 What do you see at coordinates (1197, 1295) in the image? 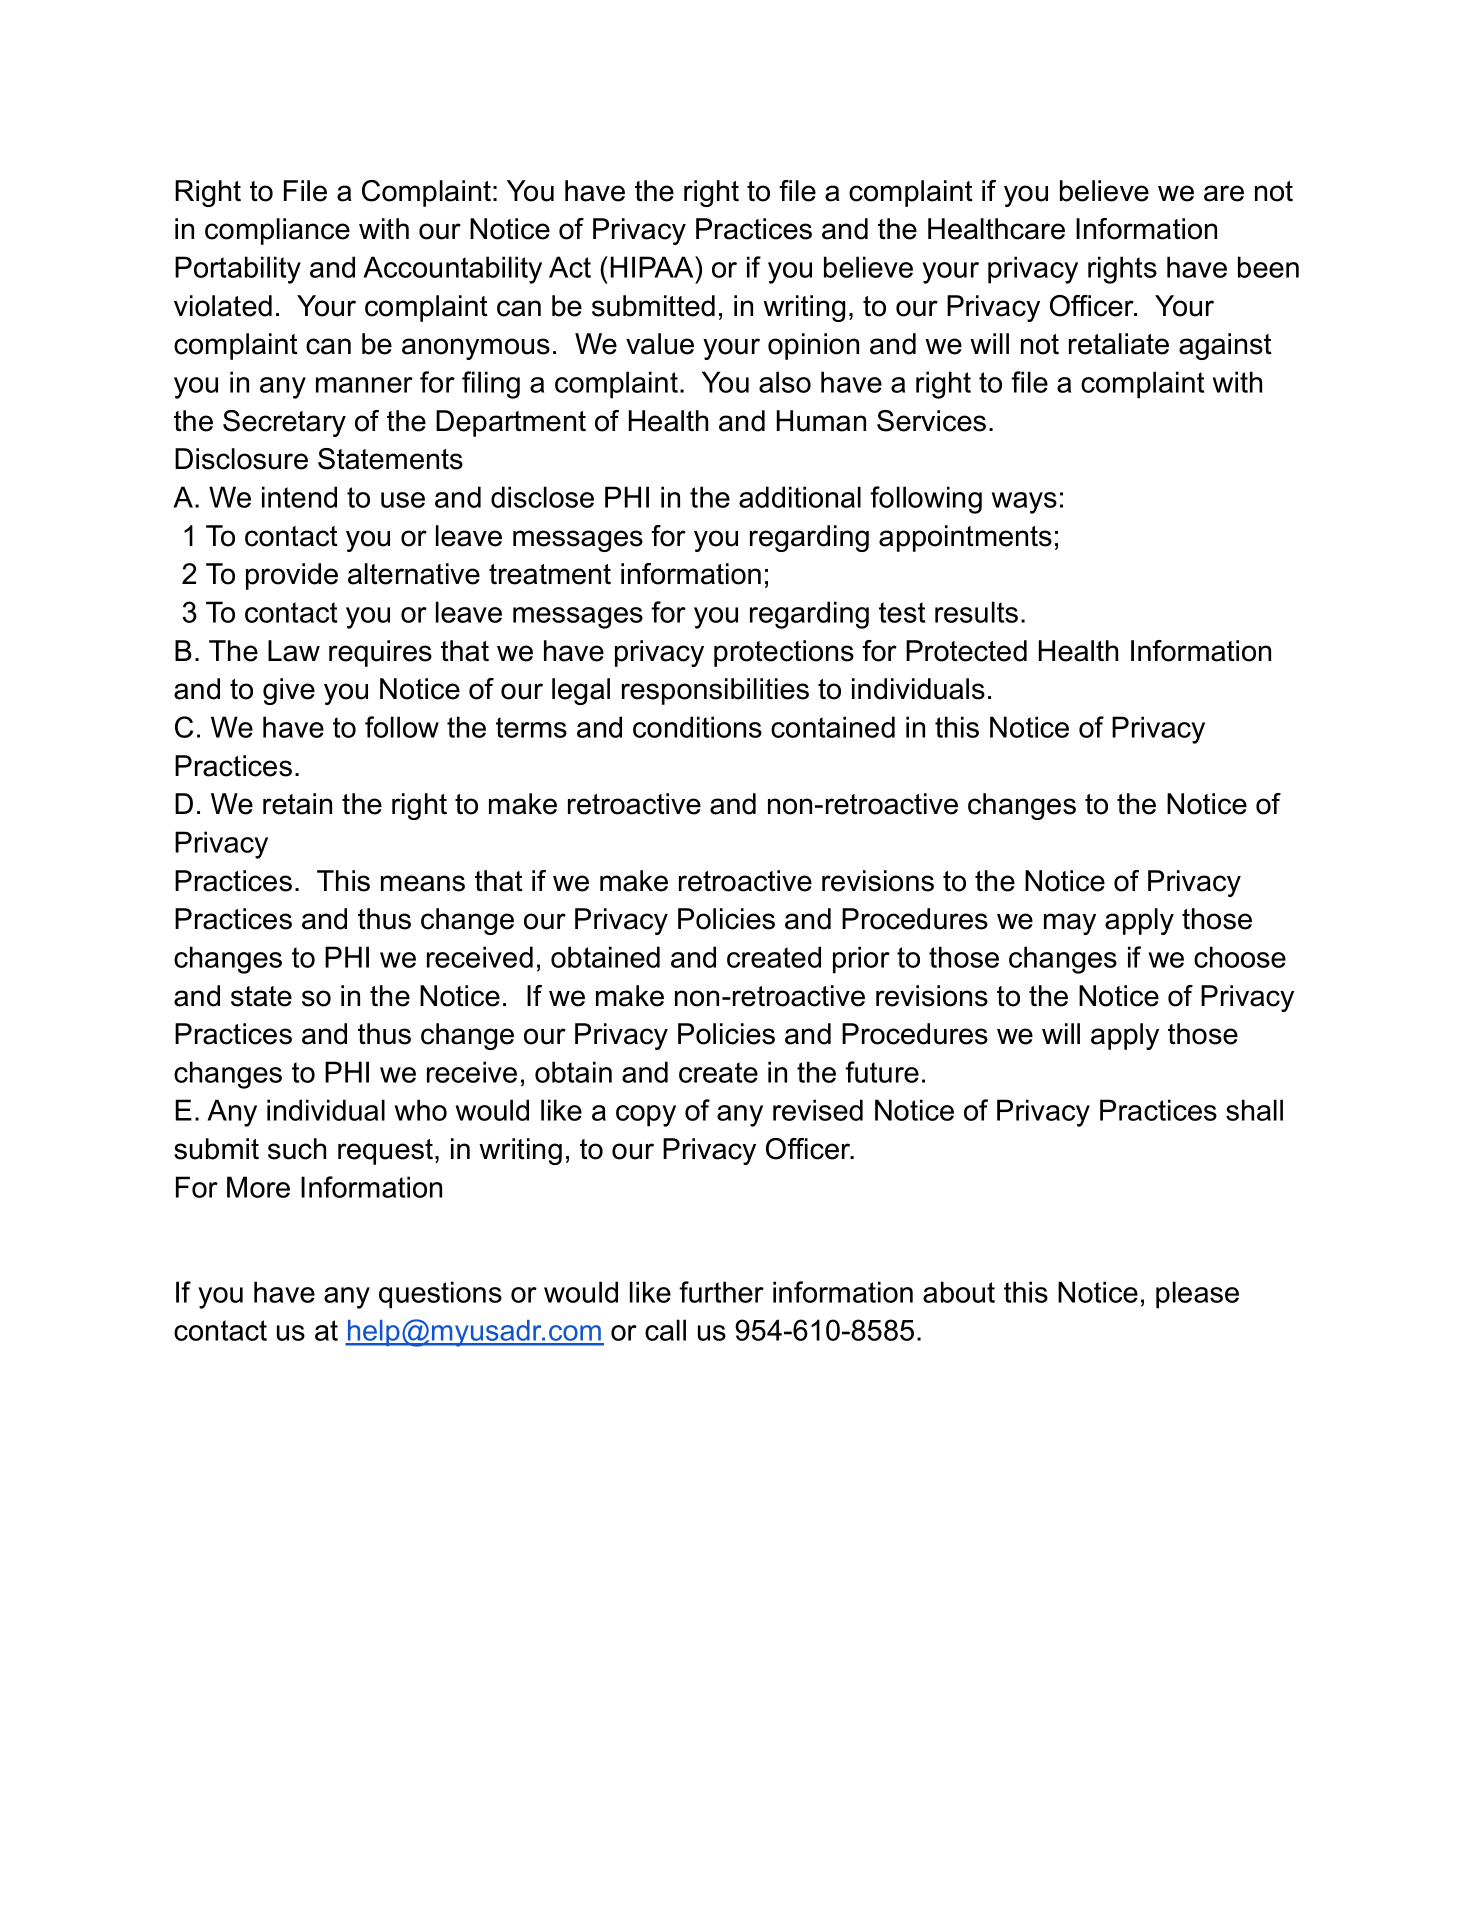
I see `please` at bounding box center [1197, 1295].
